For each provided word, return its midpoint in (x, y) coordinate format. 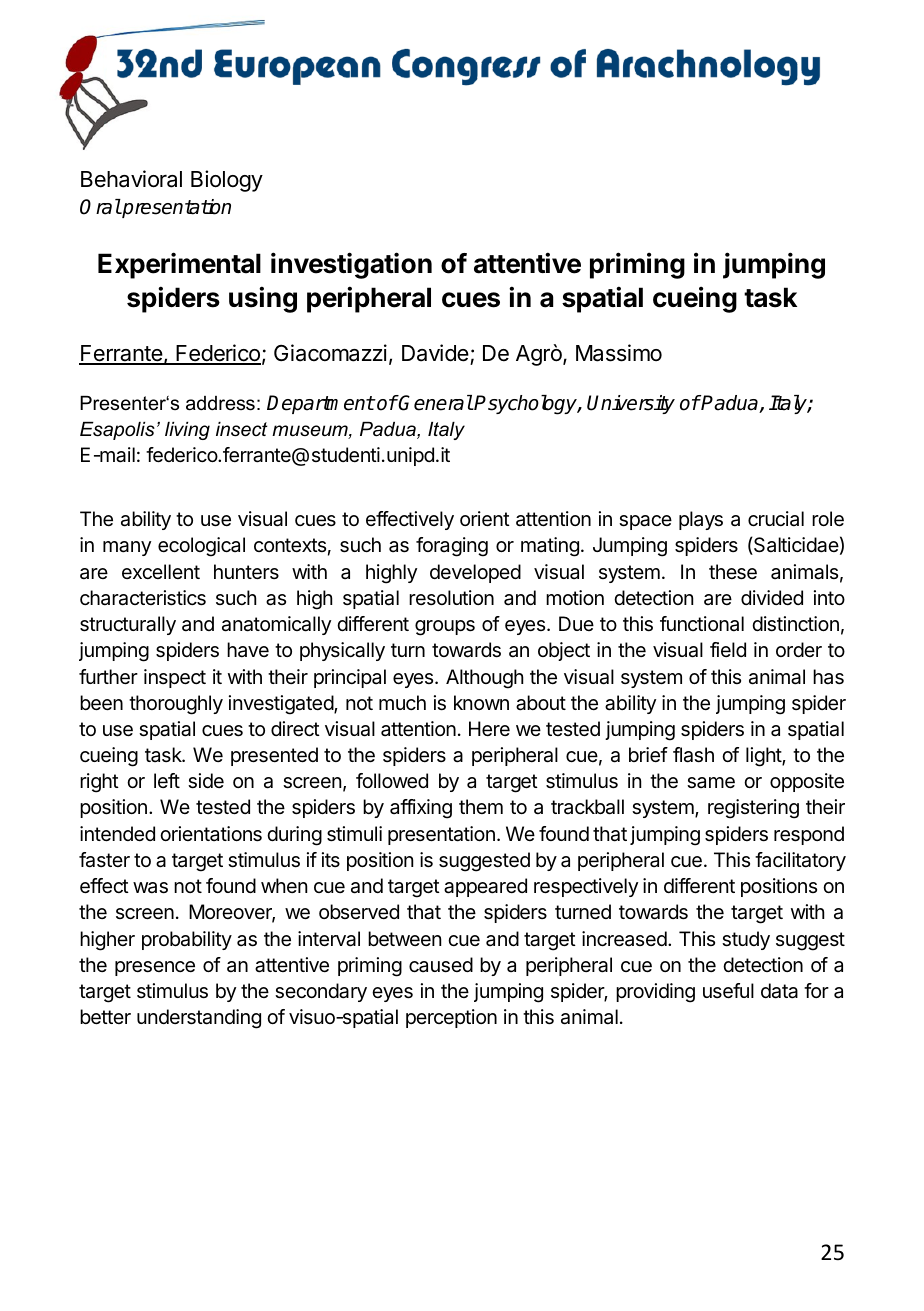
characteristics (143, 598)
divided (772, 598)
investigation (351, 265)
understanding (199, 1019)
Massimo (619, 353)
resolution (451, 597)
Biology (227, 181)
